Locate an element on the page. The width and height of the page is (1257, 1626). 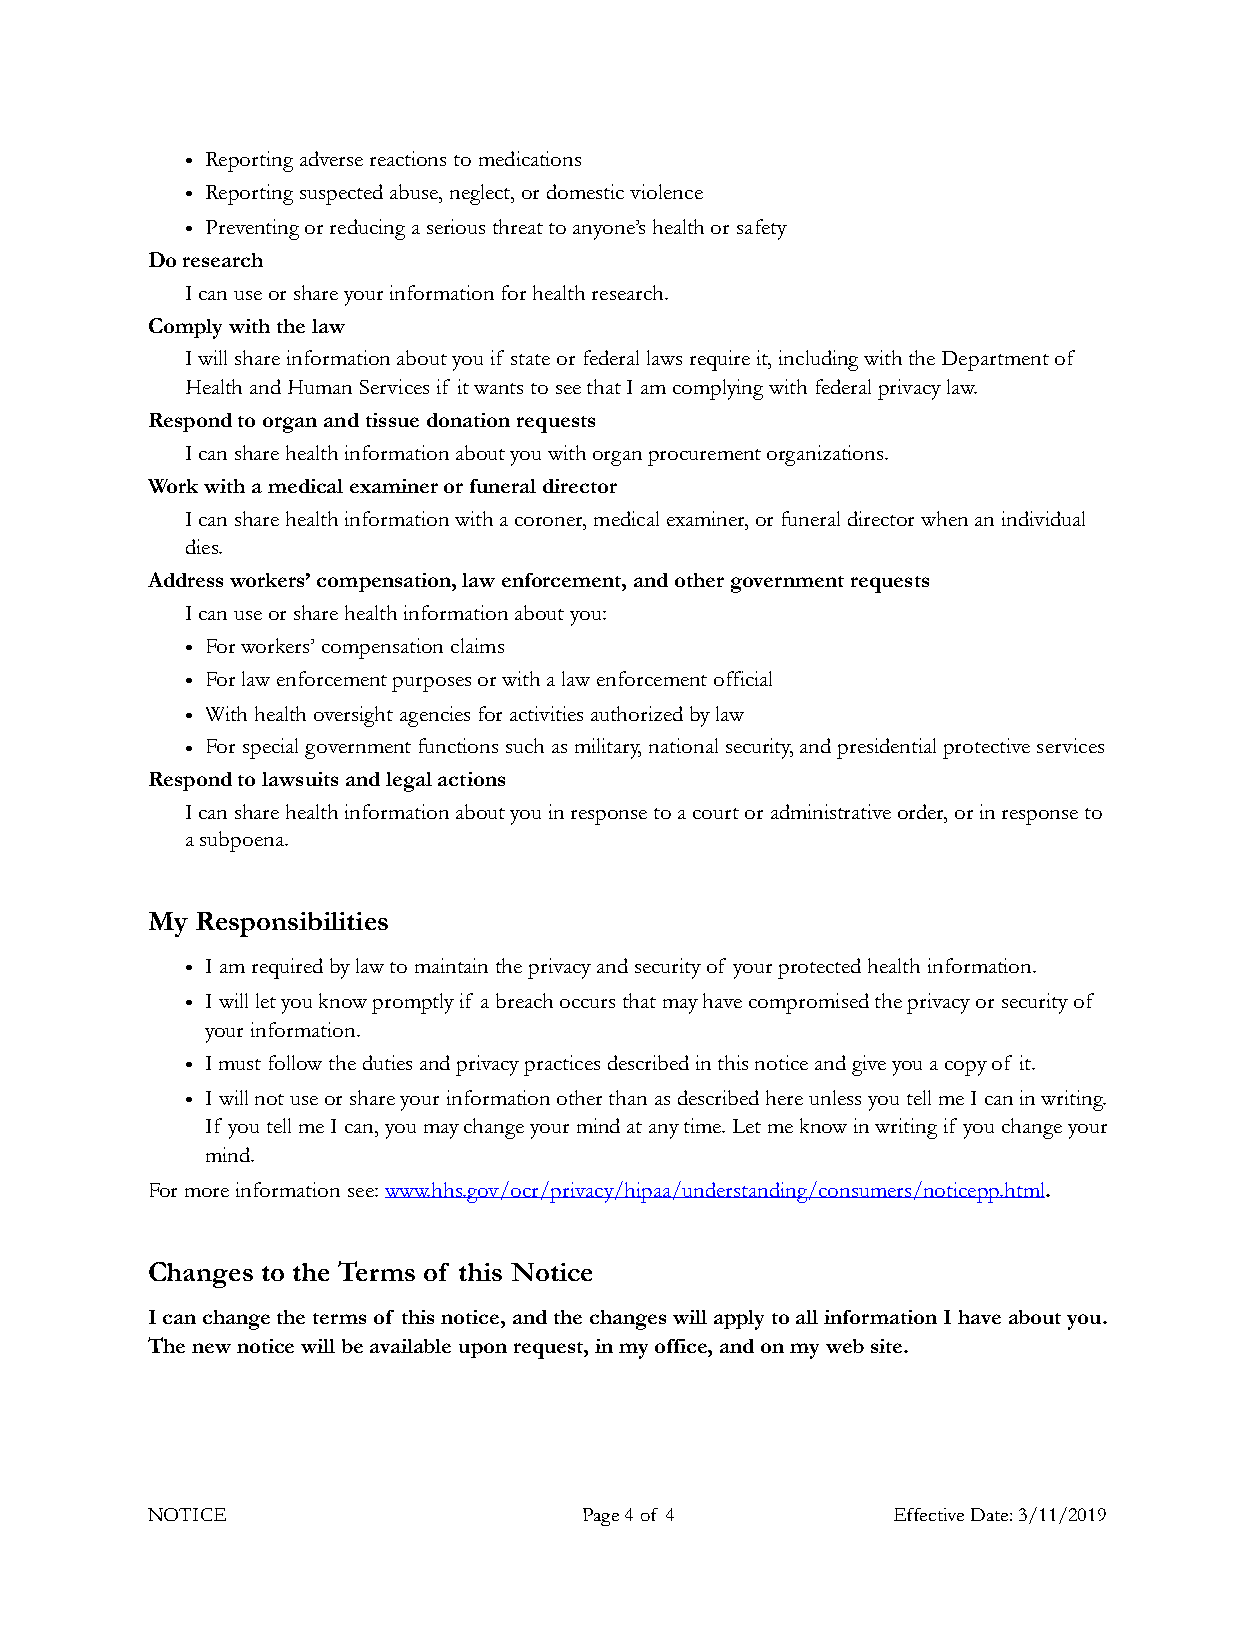
safety is located at coordinates (762, 229).
